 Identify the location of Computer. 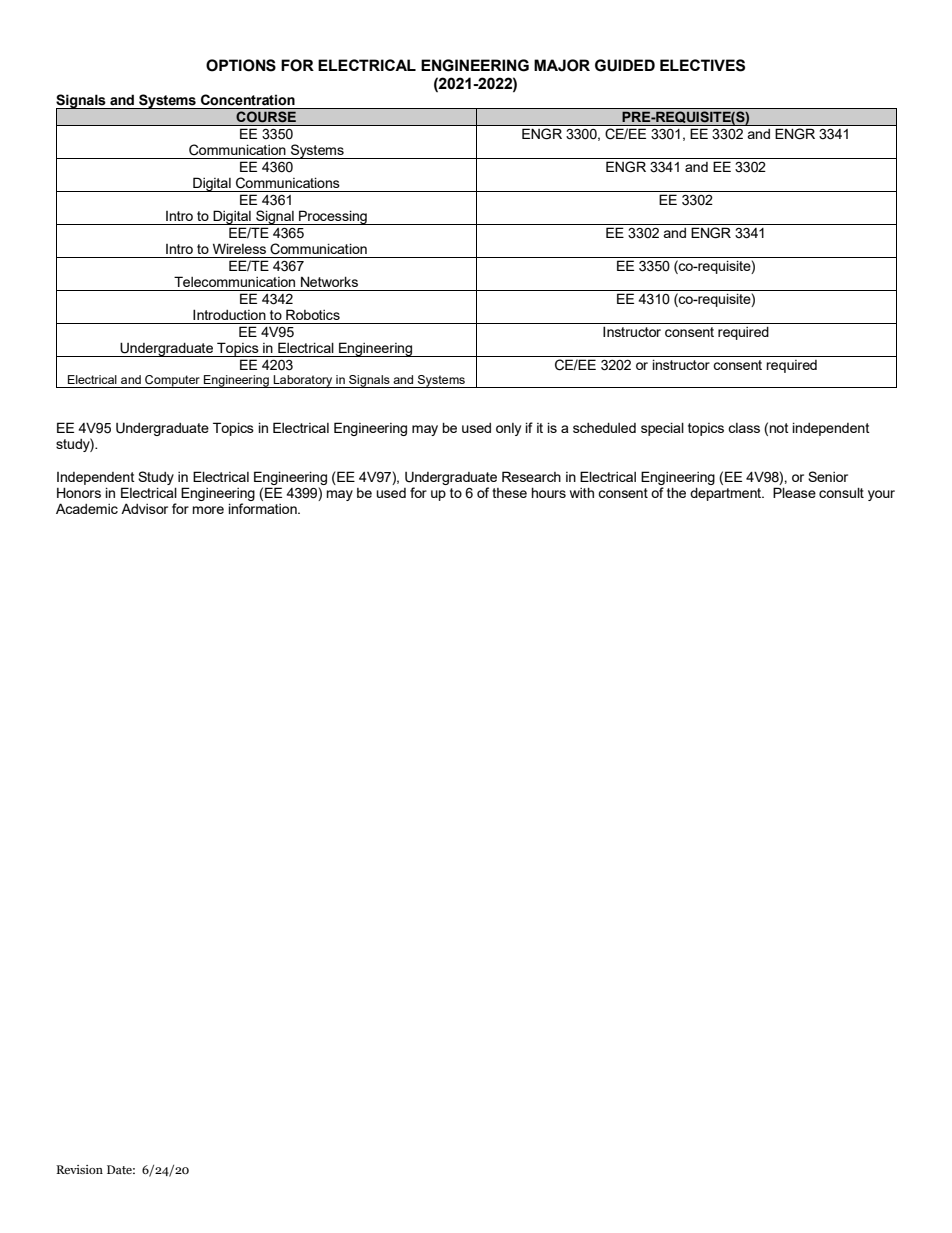
(172, 381).
